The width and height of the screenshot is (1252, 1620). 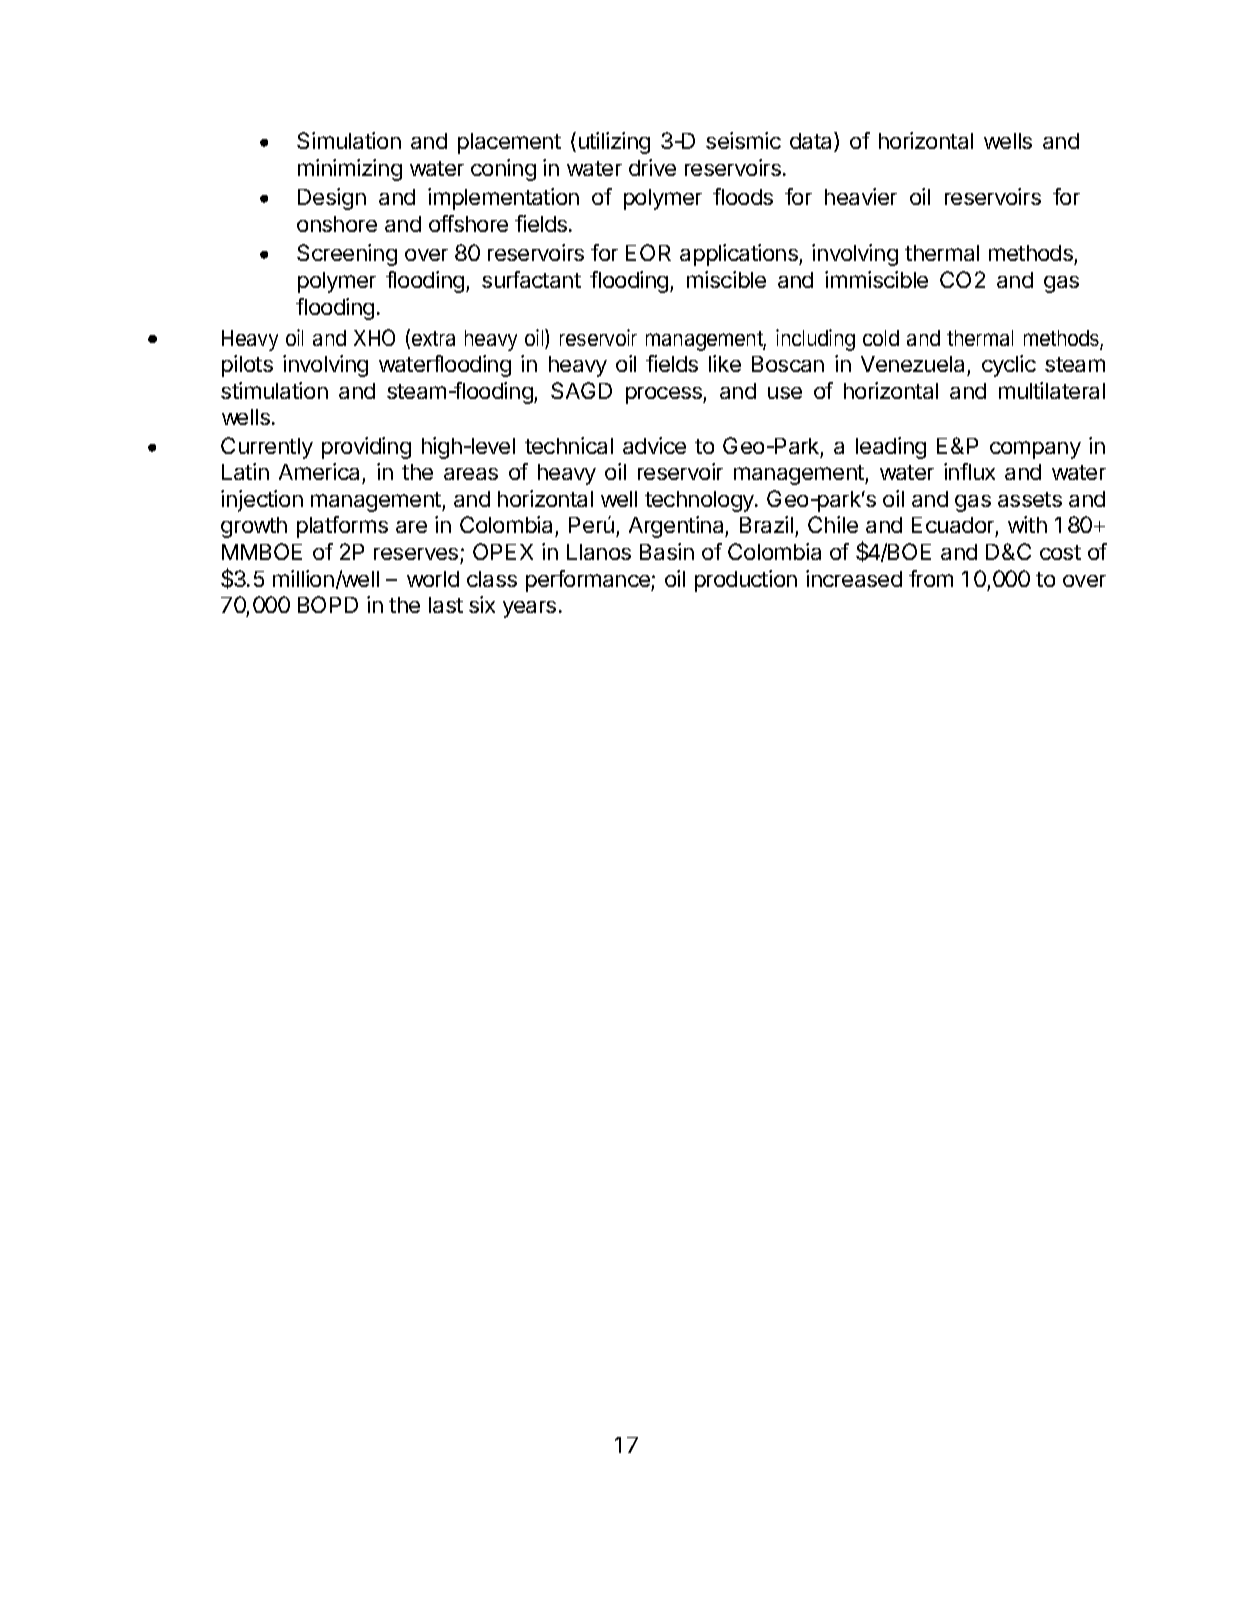 I want to click on extra, so click(x=433, y=338).
